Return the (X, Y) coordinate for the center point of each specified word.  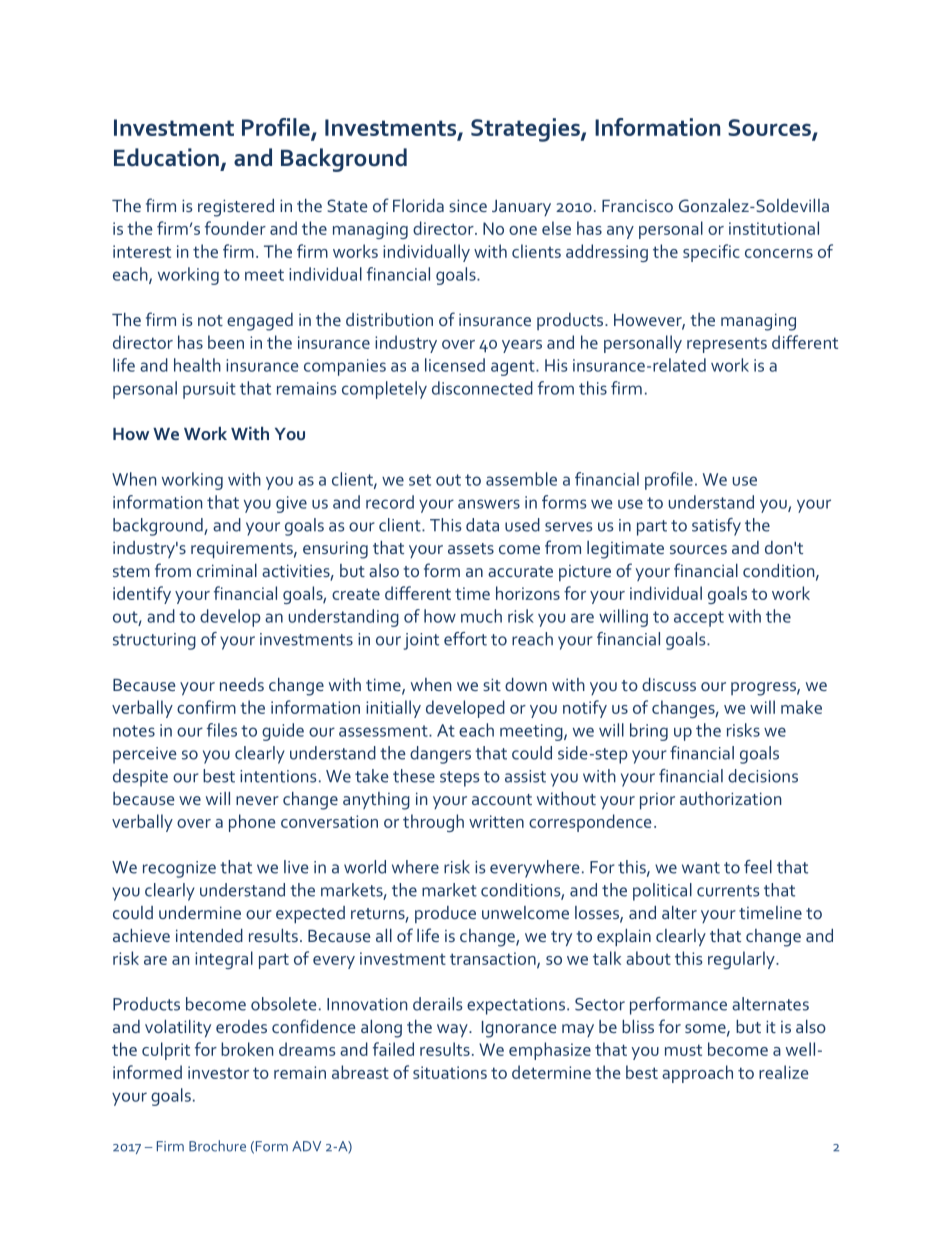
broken (247, 1049)
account (502, 799)
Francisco (637, 206)
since (468, 205)
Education (166, 157)
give (291, 504)
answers (489, 504)
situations (450, 1072)
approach (697, 1074)
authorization (730, 798)
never (257, 800)
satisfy (716, 527)
